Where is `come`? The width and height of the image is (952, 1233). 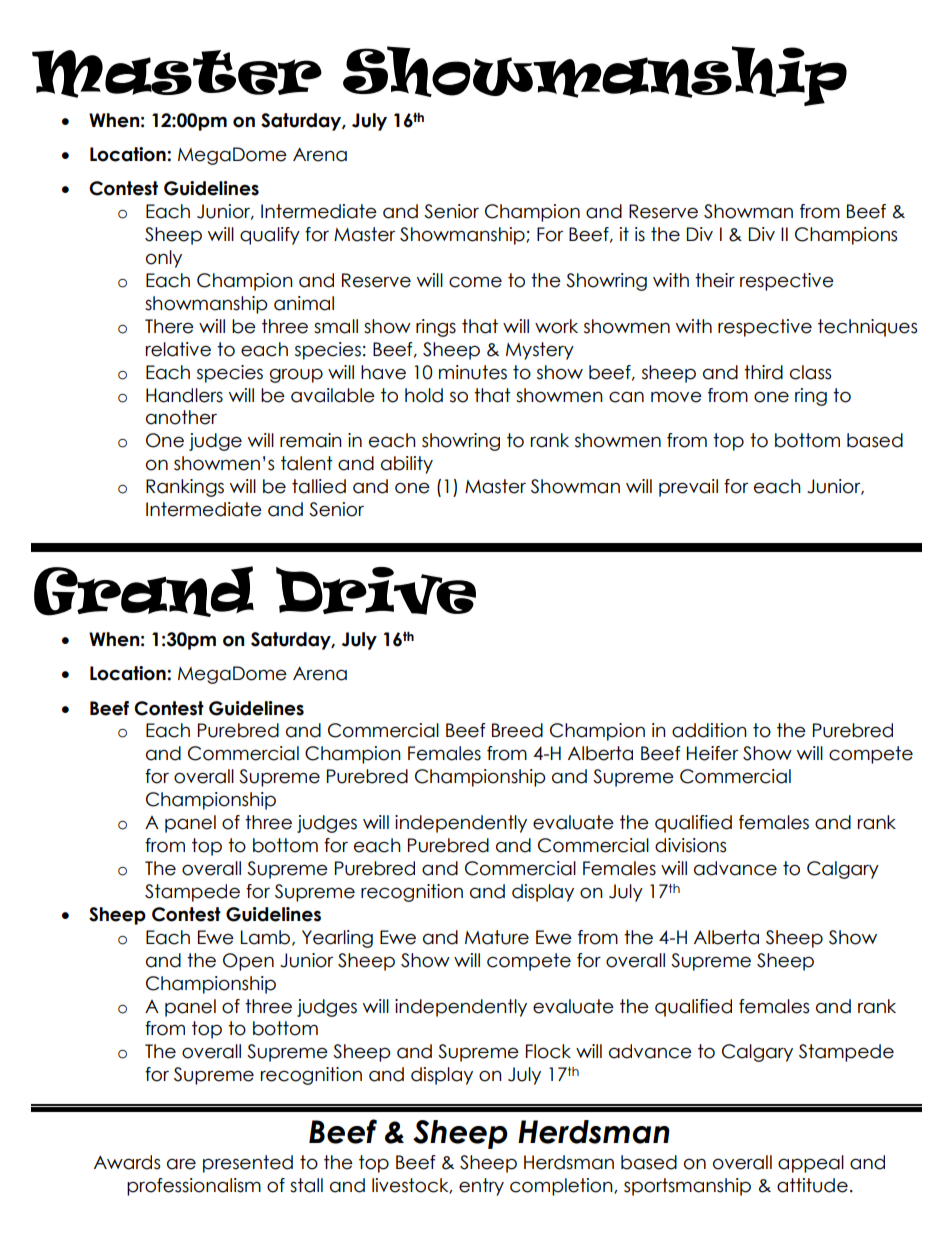 come is located at coordinates (475, 282).
